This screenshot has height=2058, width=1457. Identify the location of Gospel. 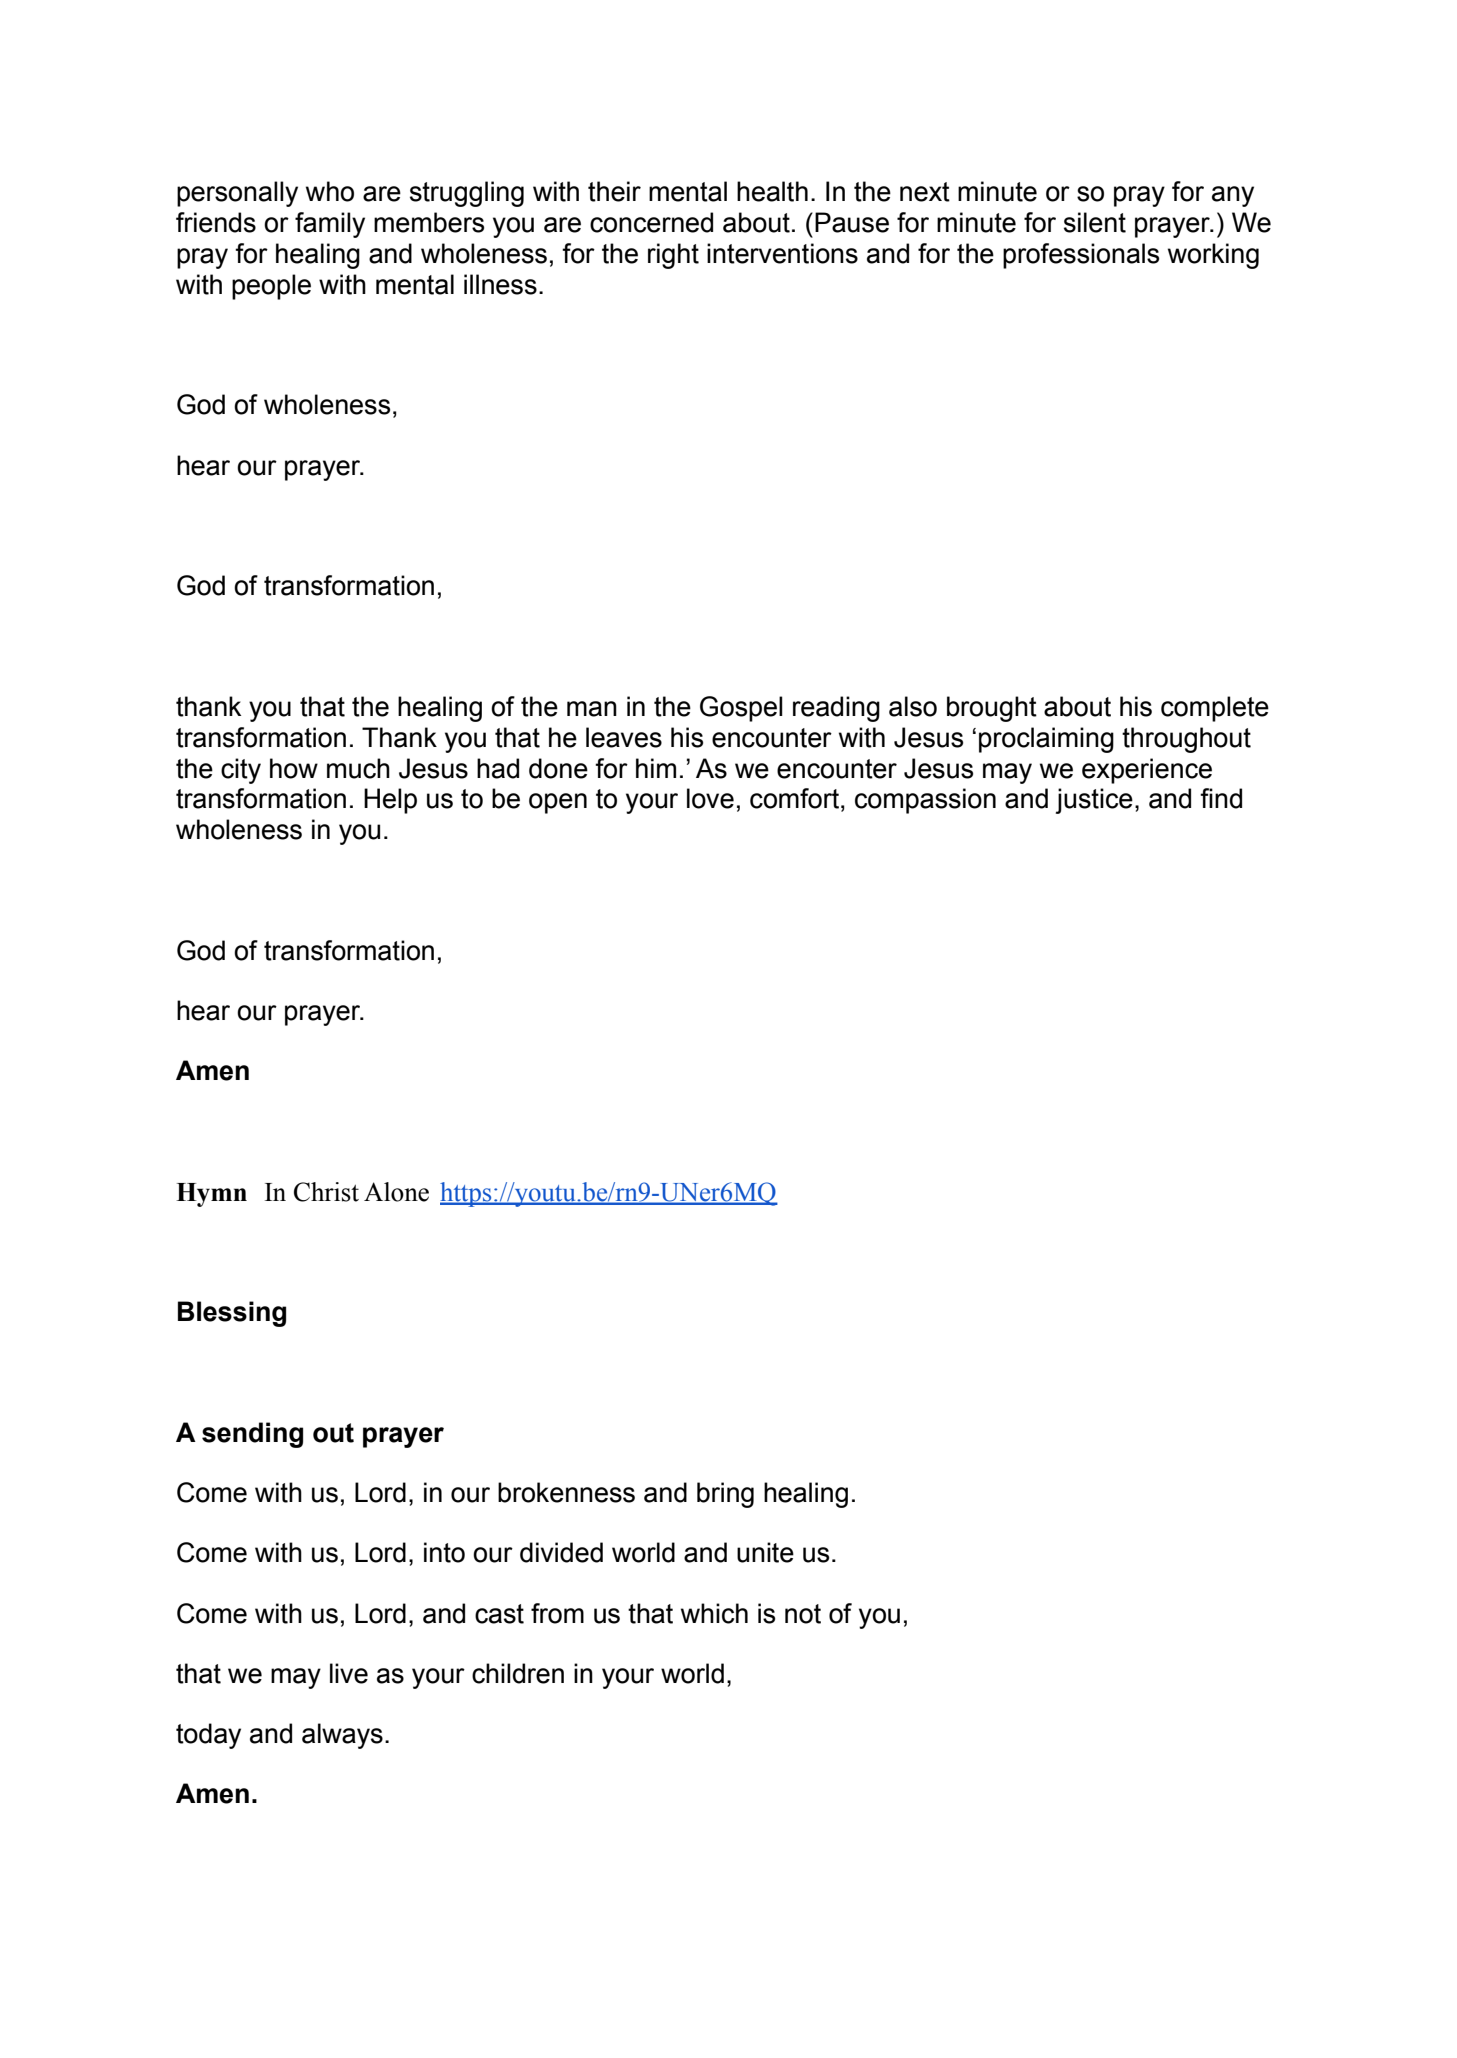
(741, 709).
